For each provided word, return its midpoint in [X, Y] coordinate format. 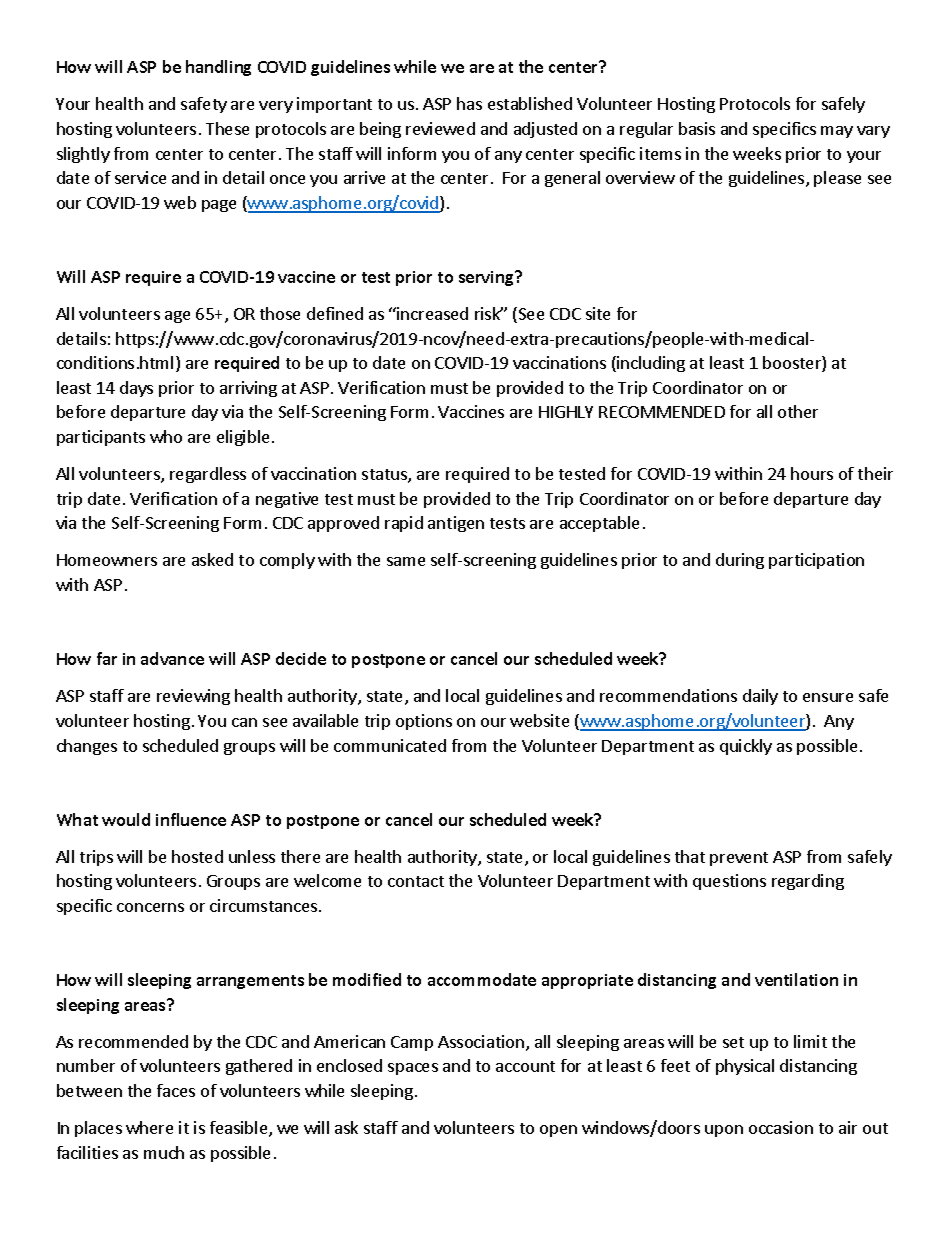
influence [191, 819]
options [424, 722]
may [837, 132]
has [469, 103]
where [149, 1127]
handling [218, 68]
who [166, 436]
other [798, 411]
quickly [746, 747]
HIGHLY [566, 412]
